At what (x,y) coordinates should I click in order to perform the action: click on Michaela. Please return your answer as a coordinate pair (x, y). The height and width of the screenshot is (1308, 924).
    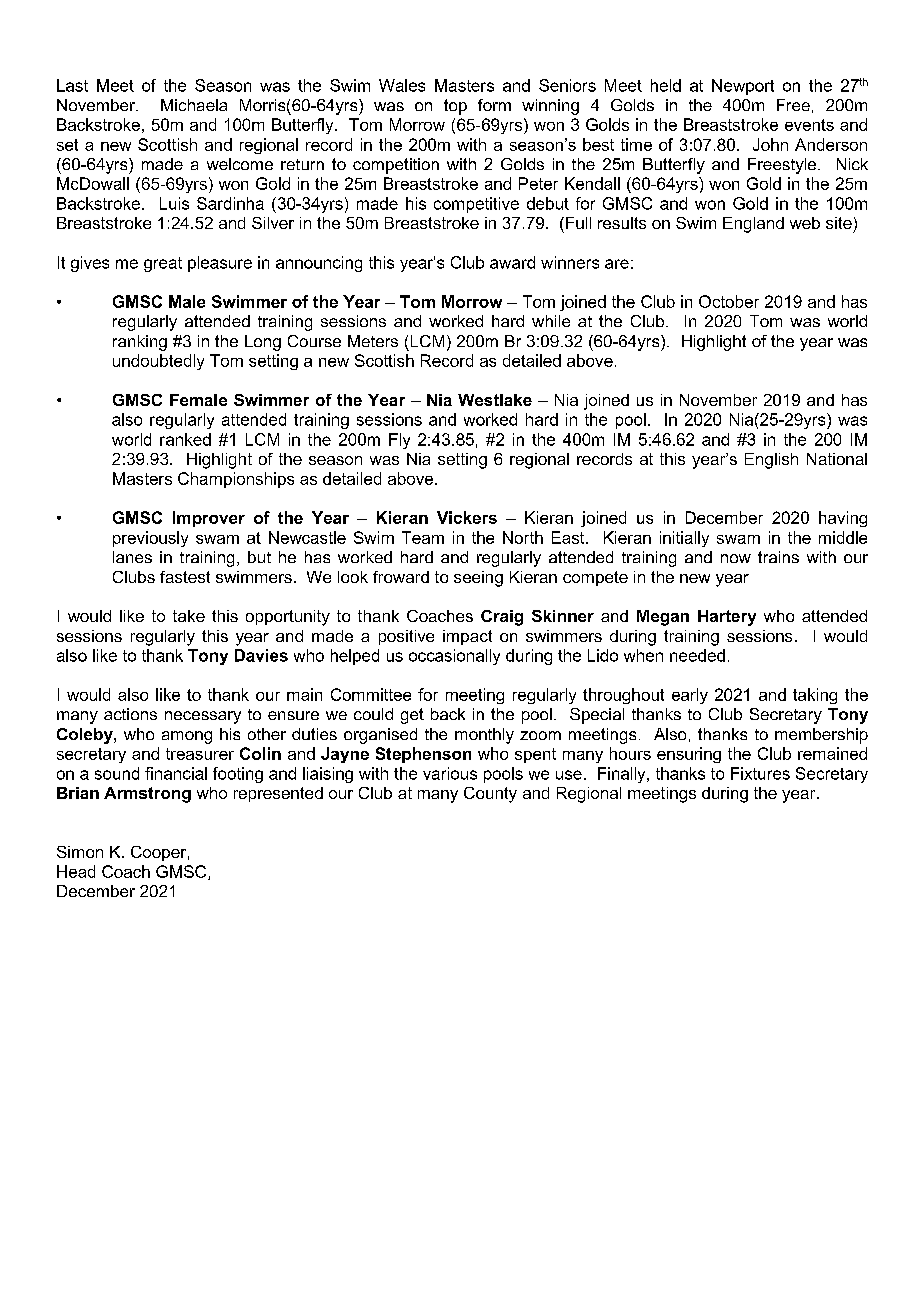
    Looking at the image, I should click on (194, 105).
